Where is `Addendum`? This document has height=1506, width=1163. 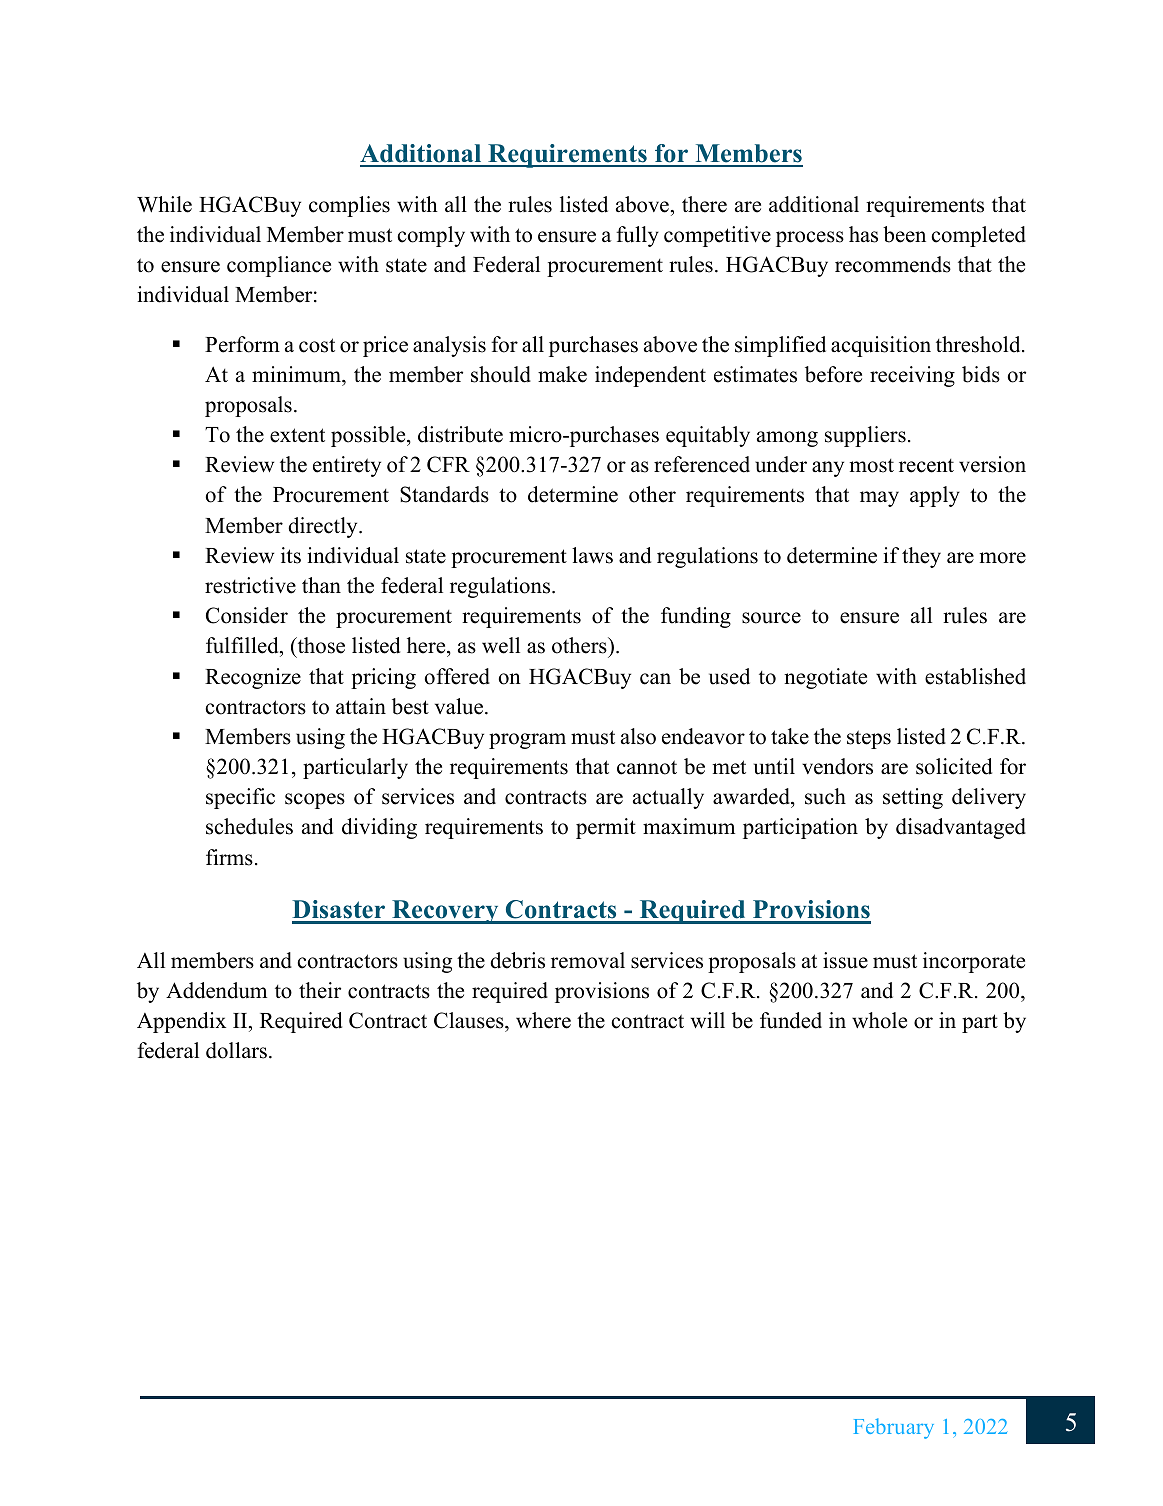 Addendum is located at coordinates (216, 990).
